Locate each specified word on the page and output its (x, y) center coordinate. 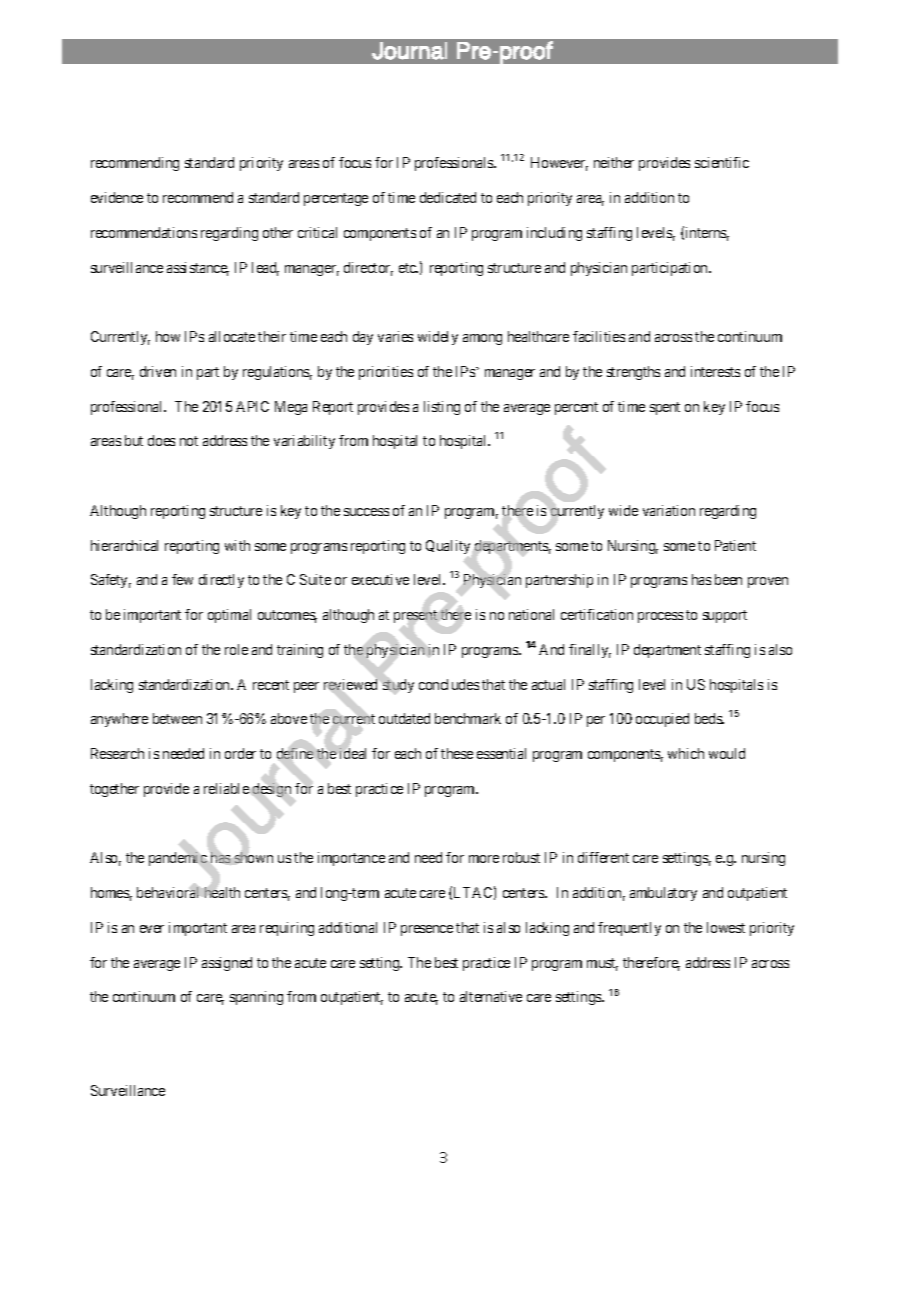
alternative (491, 996)
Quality (448, 547)
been (728, 579)
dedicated (448, 197)
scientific (722, 162)
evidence (117, 197)
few (182, 579)
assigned (227, 964)
